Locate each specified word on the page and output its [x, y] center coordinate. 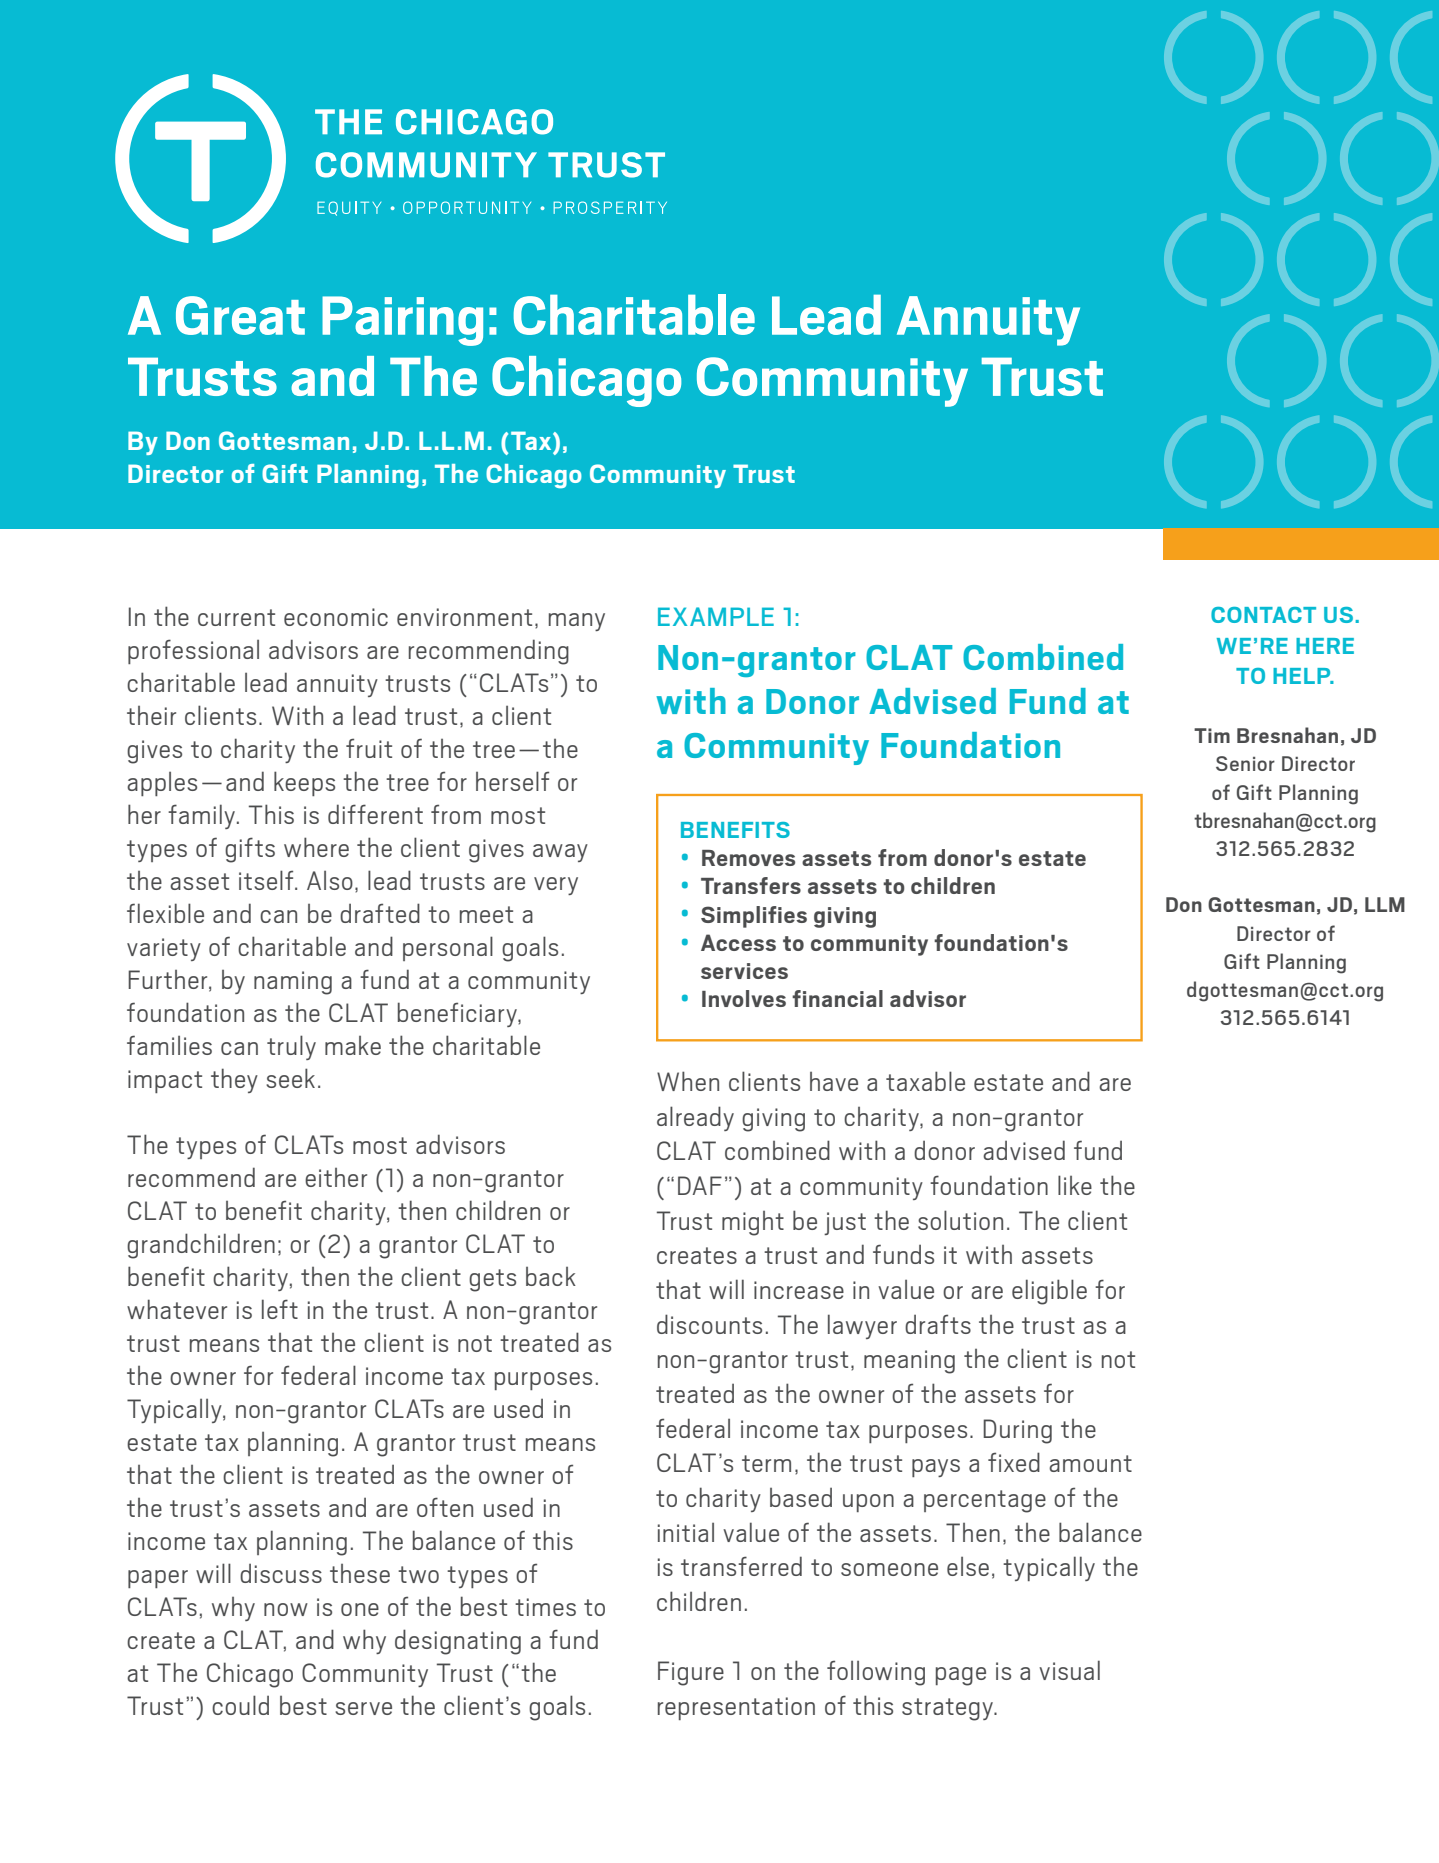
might [753, 1223]
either [336, 1177]
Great [240, 315]
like [1075, 1185]
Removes [748, 858]
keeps [304, 783]
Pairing [402, 321]
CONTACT [1263, 615]
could [240, 1705]
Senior [1245, 763]
